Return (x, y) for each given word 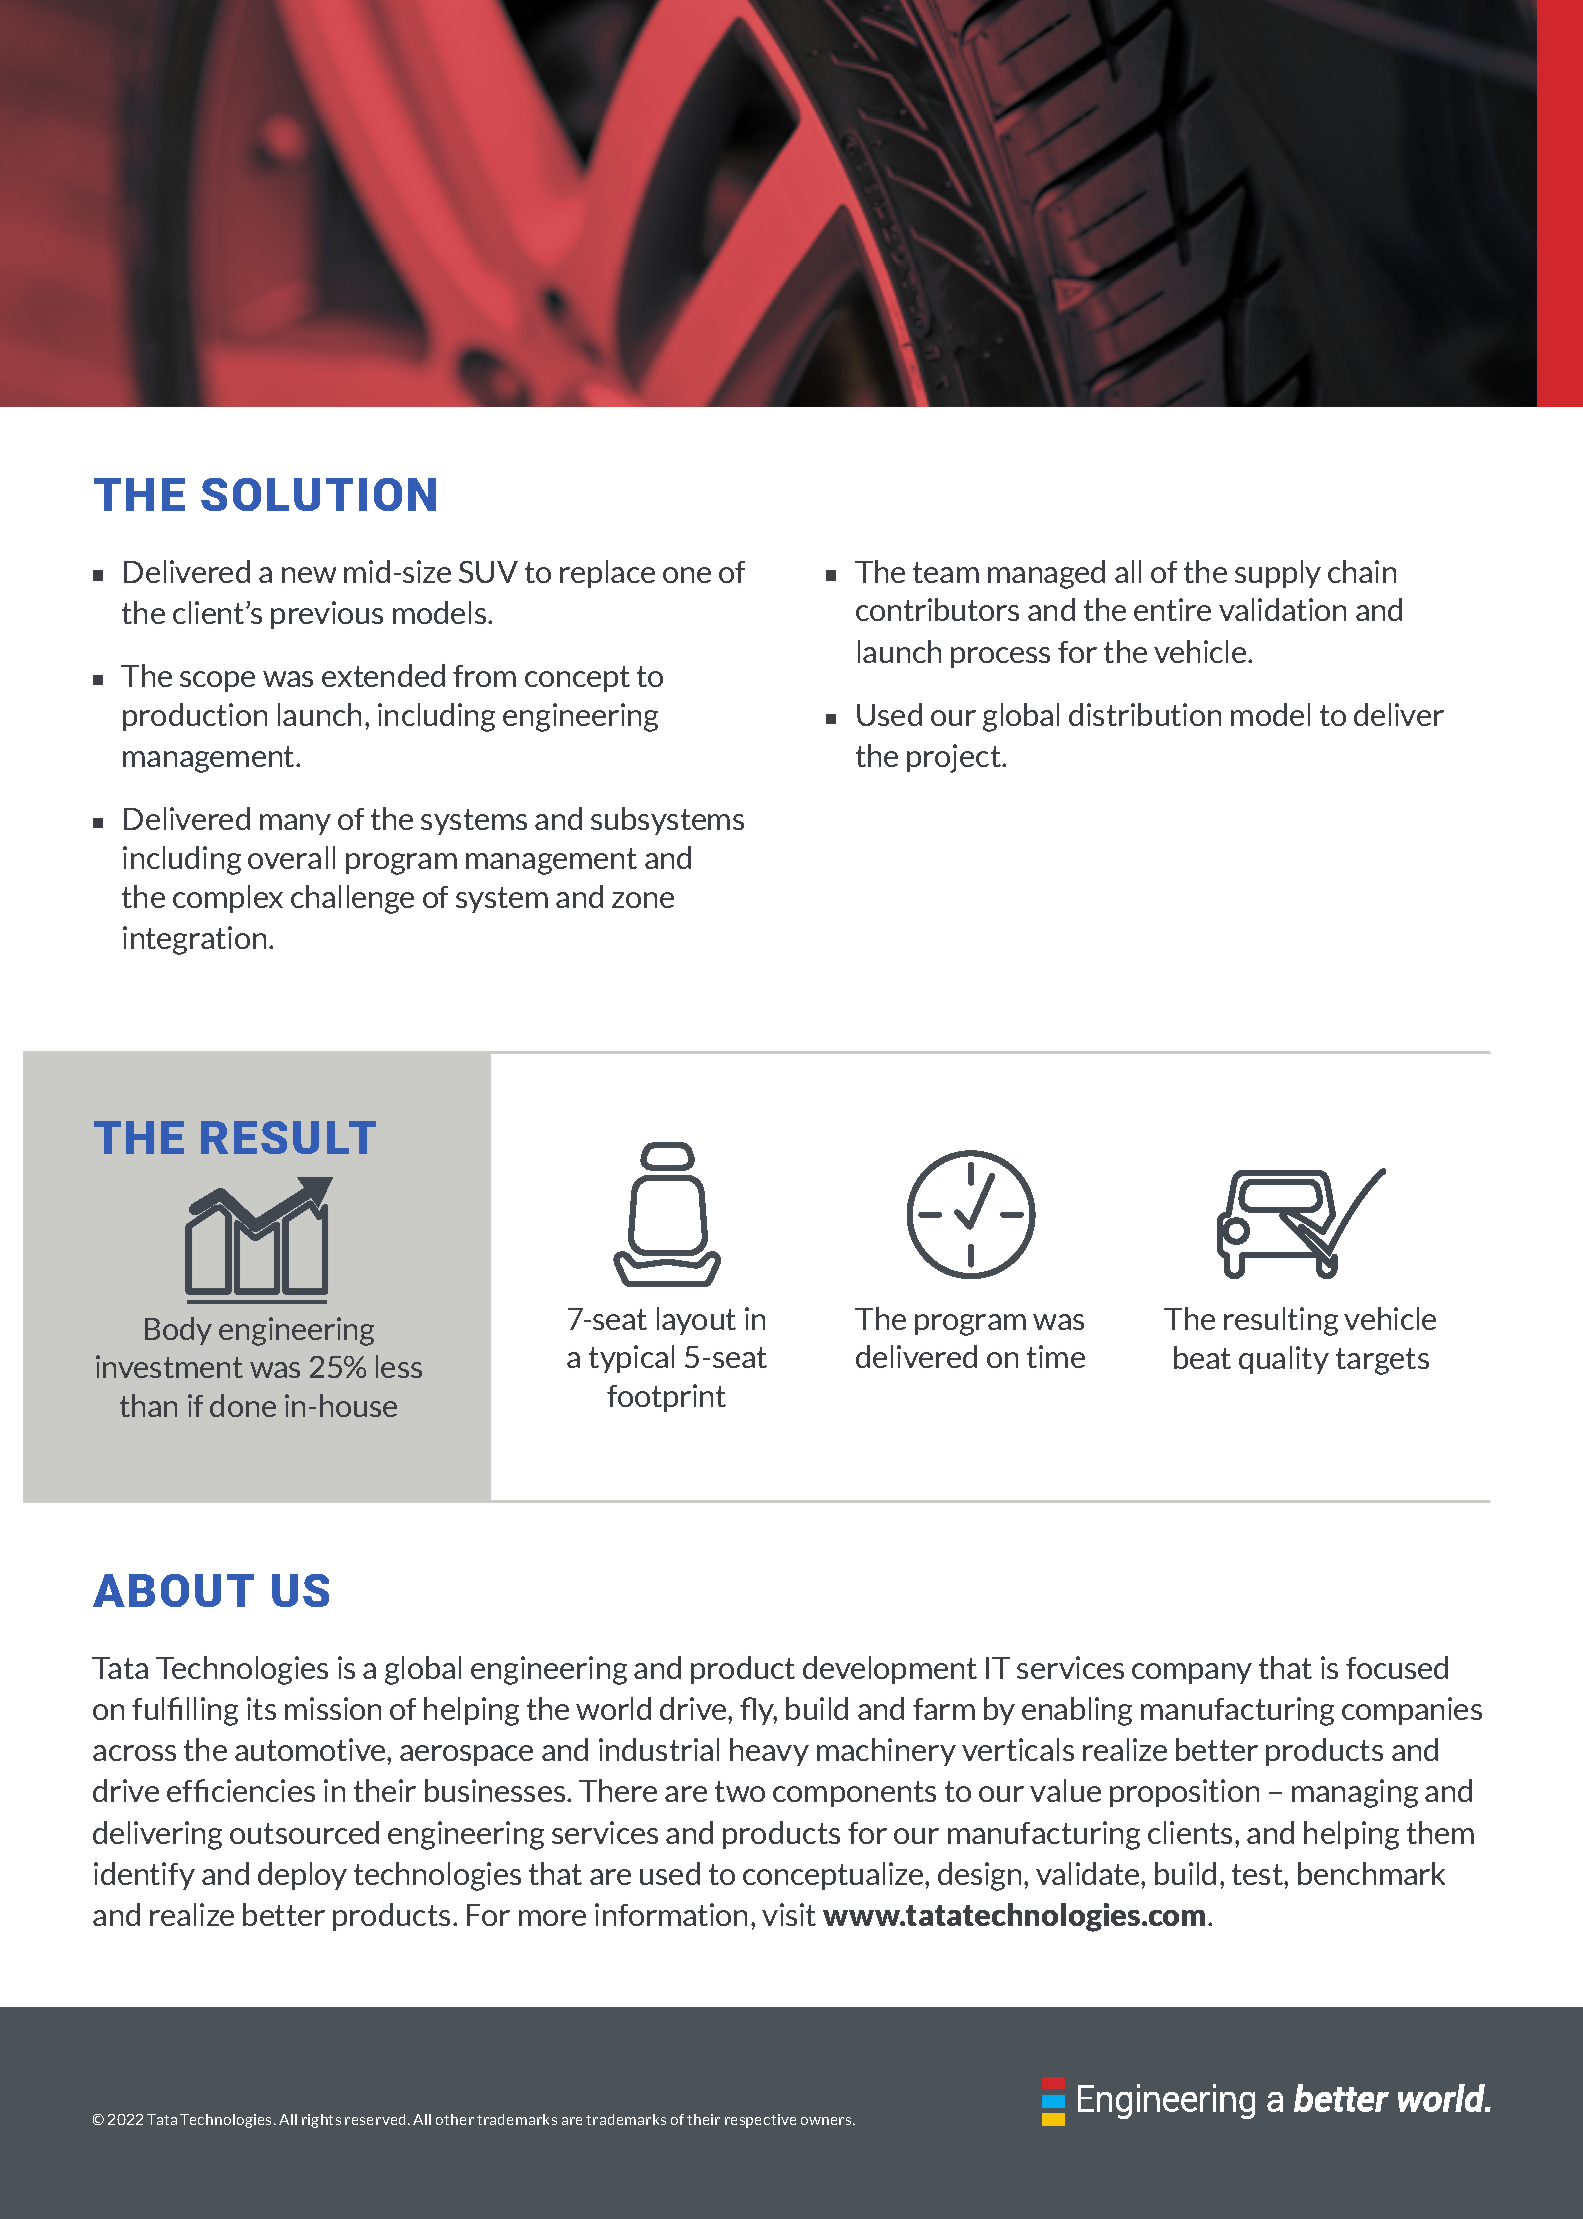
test (1258, 1874)
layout (696, 1321)
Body (178, 1331)
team (946, 572)
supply (1278, 574)
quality (1284, 1360)
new (309, 575)
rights (321, 2121)
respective (760, 2121)
